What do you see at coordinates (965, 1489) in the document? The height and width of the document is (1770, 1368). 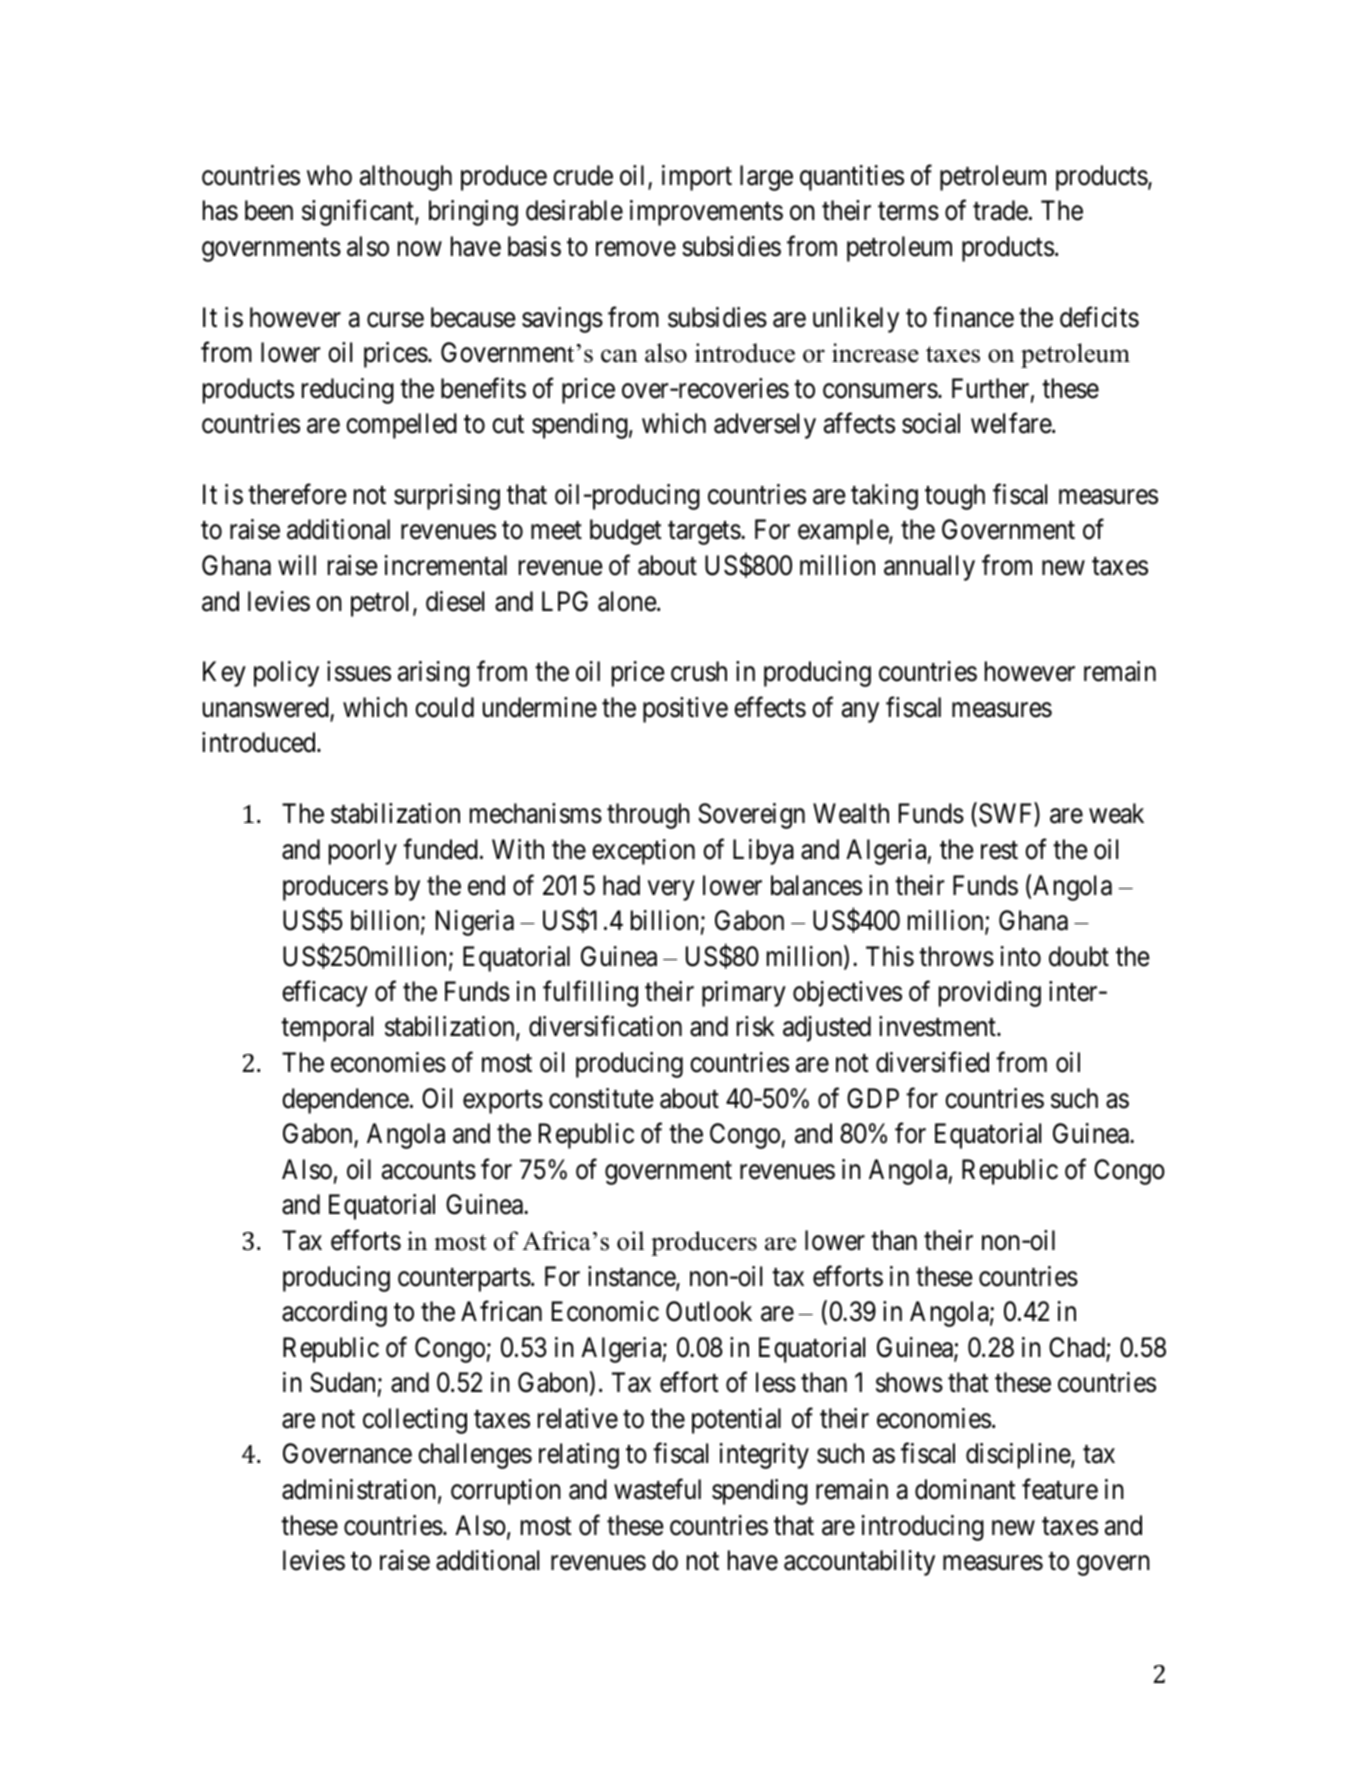 I see `dominant` at bounding box center [965, 1489].
